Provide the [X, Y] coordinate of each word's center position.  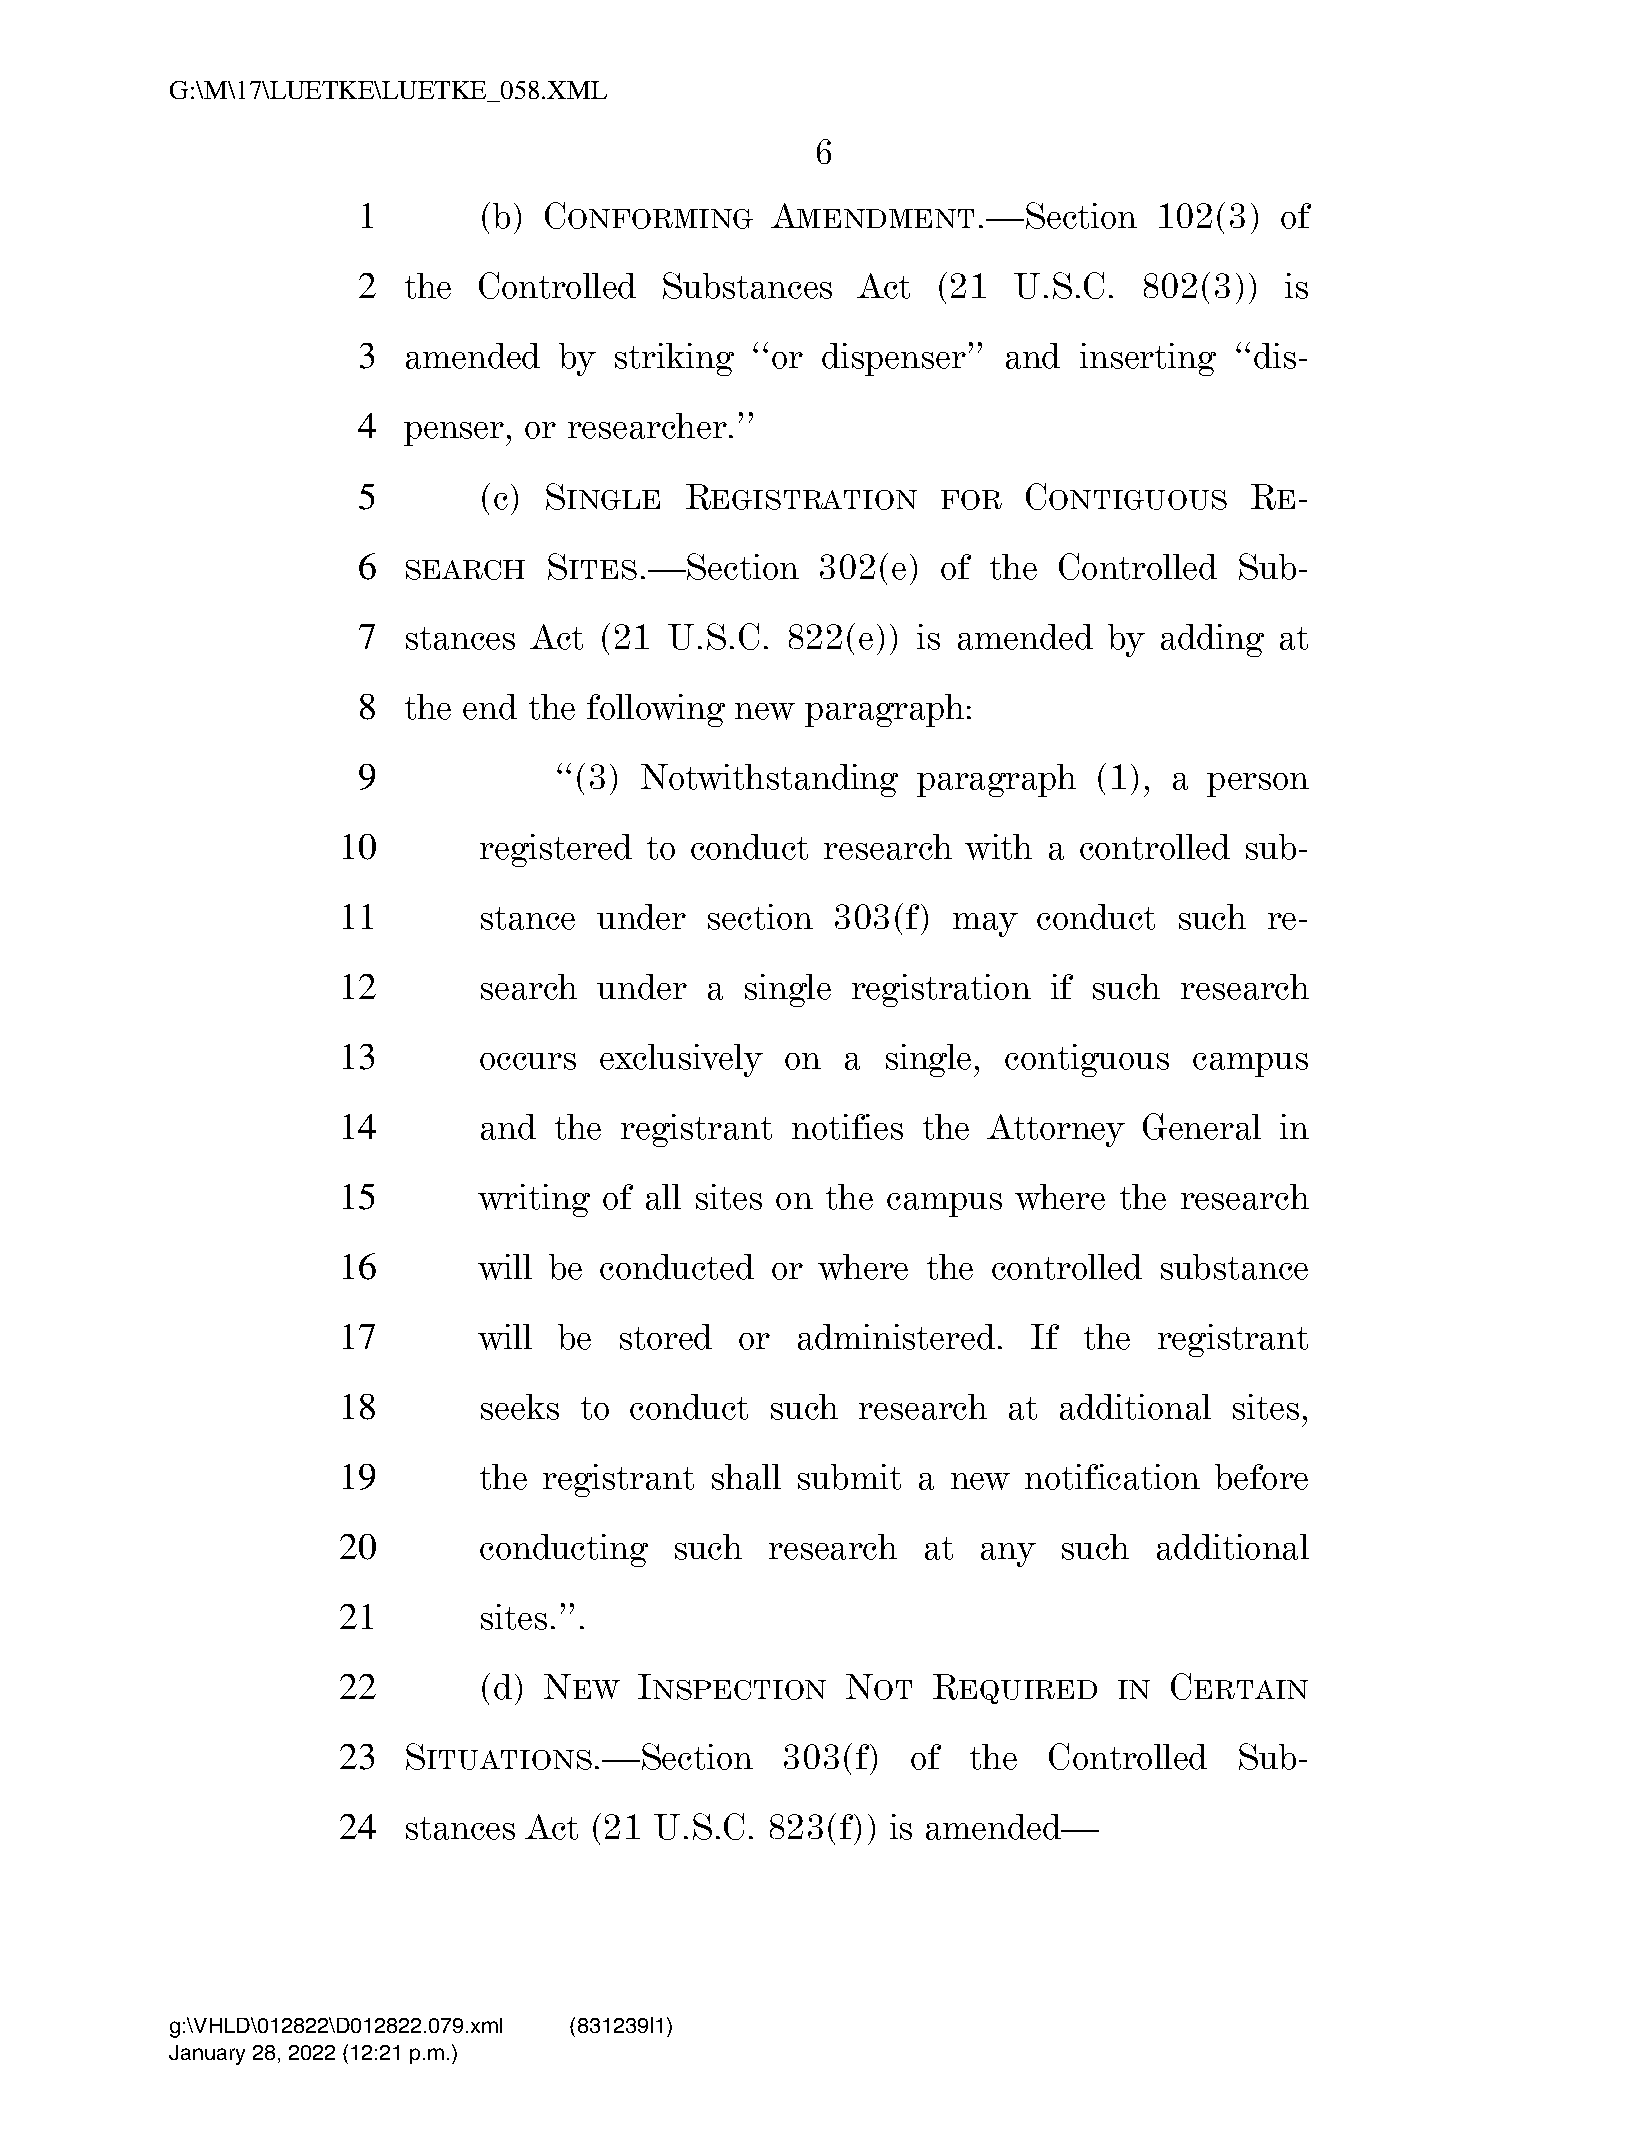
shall [746, 1477]
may [985, 925]
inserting [1148, 359]
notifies [847, 1127]
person [1258, 785]
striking [674, 359]
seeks [520, 1407]
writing [534, 1200]
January [207, 2055]
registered [556, 850]
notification [1112, 1477]
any [1008, 1555]
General [1202, 1126]
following [656, 710]
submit [849, 1477]
